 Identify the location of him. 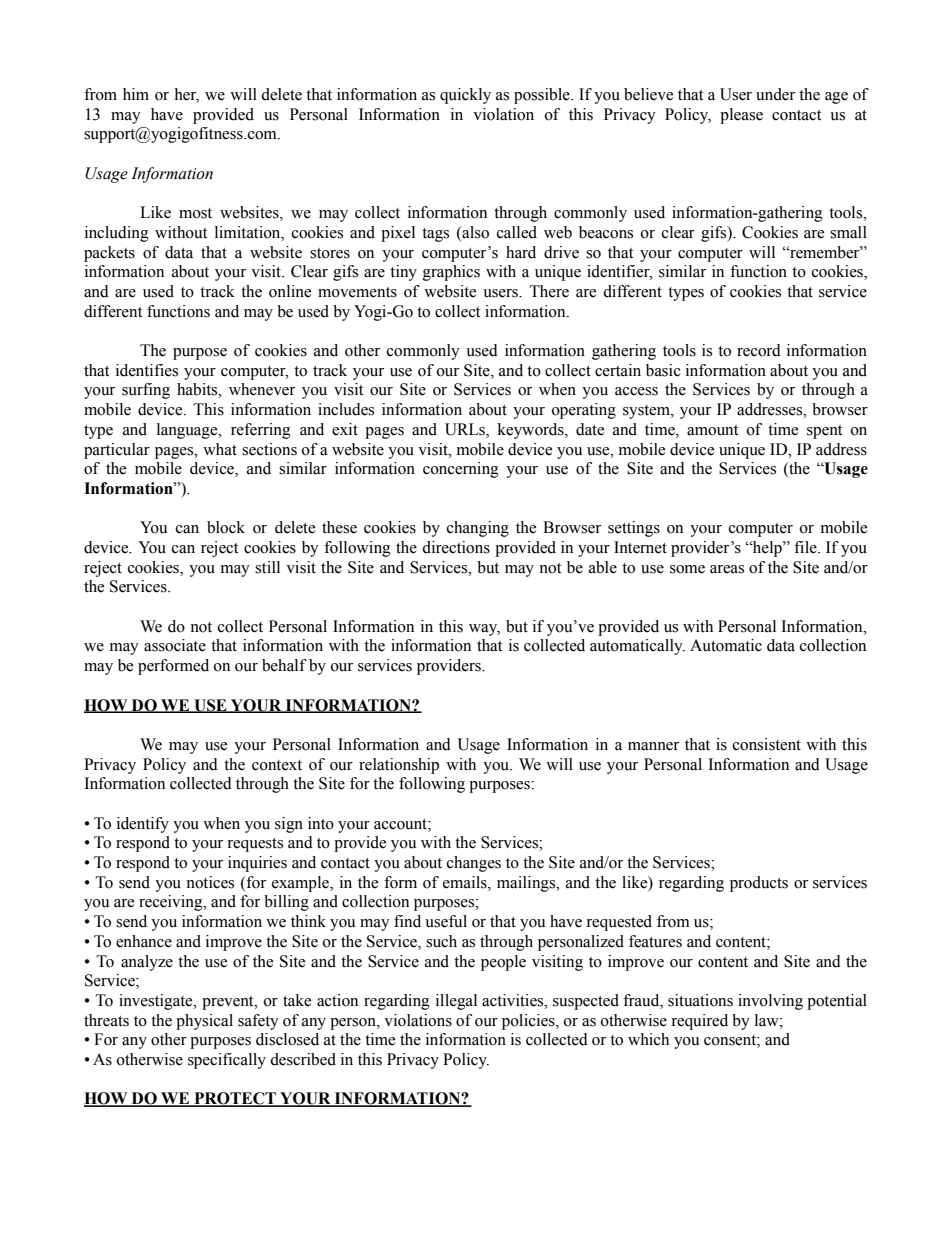
(136, 94).
